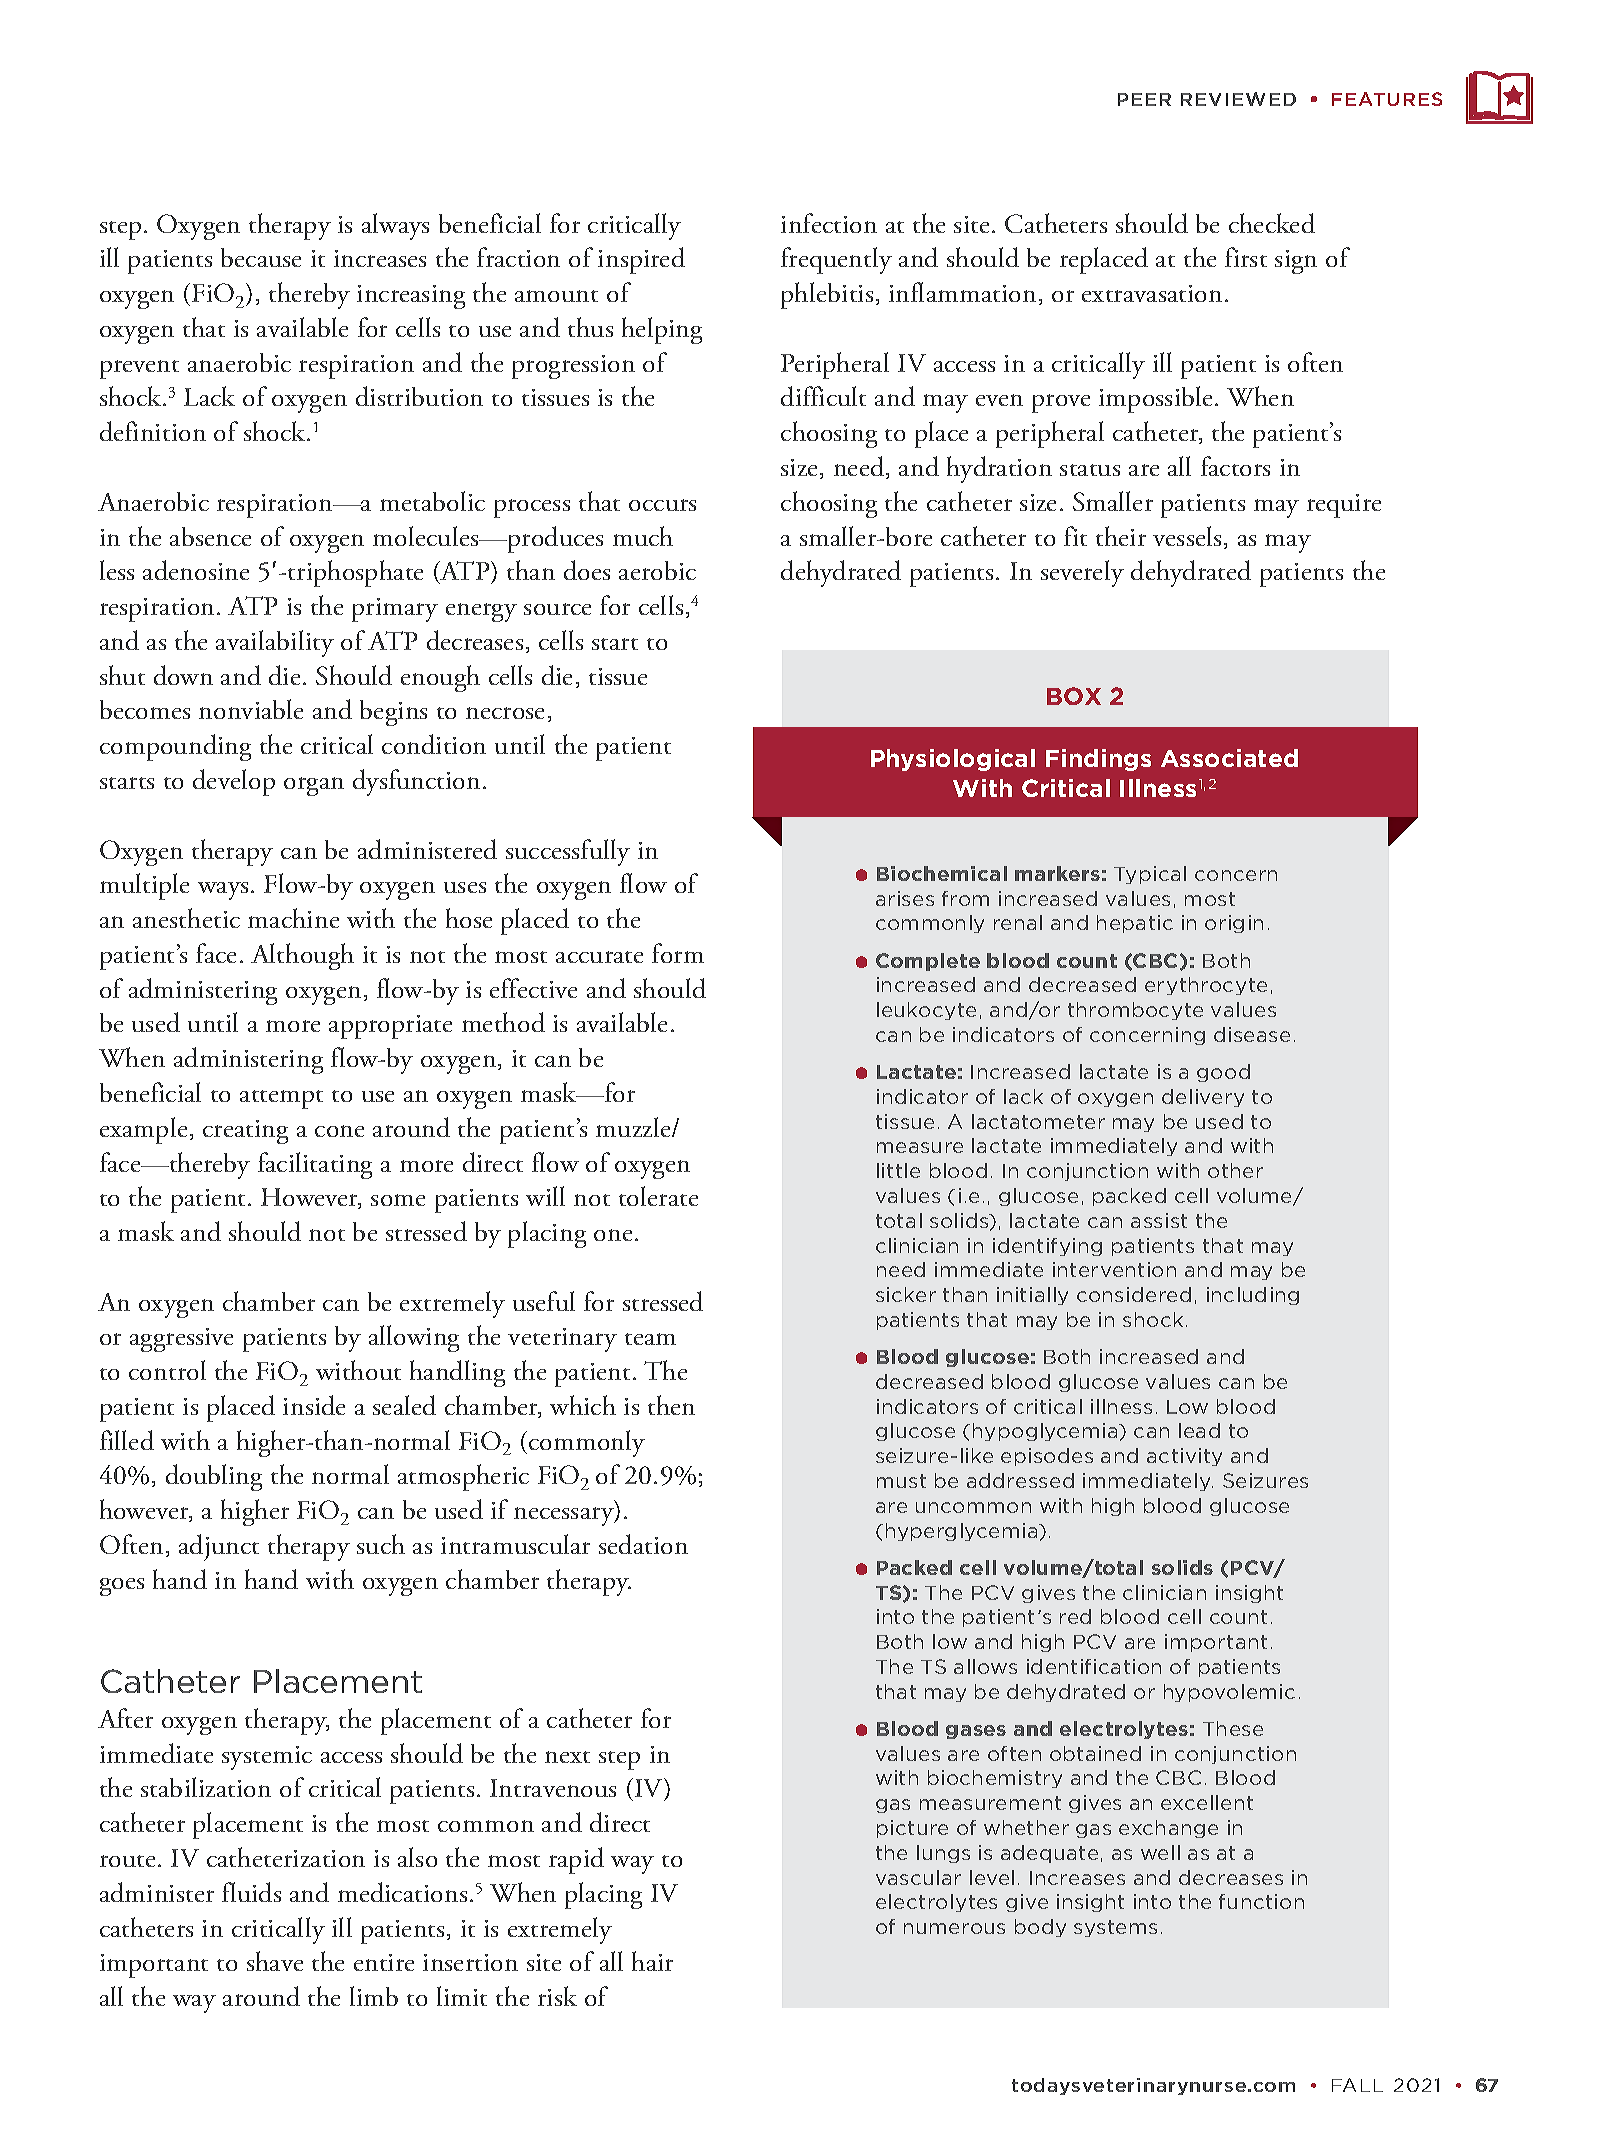 This document has width=1611, height=2156. I want to click on hair, so click(652, 1961).
